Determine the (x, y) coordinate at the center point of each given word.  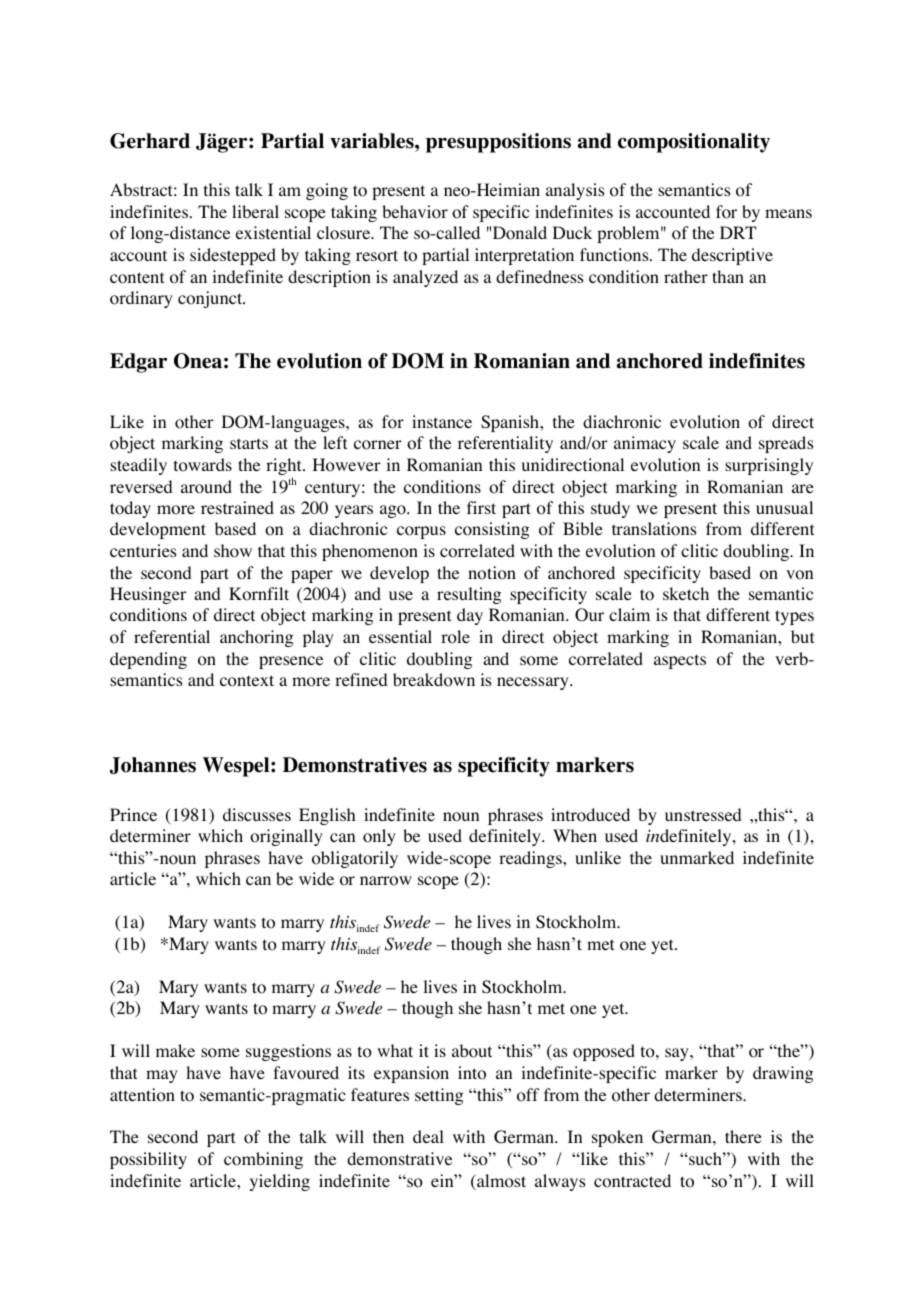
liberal (255, 211)
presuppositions (498, 143)
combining (263, 1160)
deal (428, 1136)
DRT (738, 232)
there (743, 1136)
